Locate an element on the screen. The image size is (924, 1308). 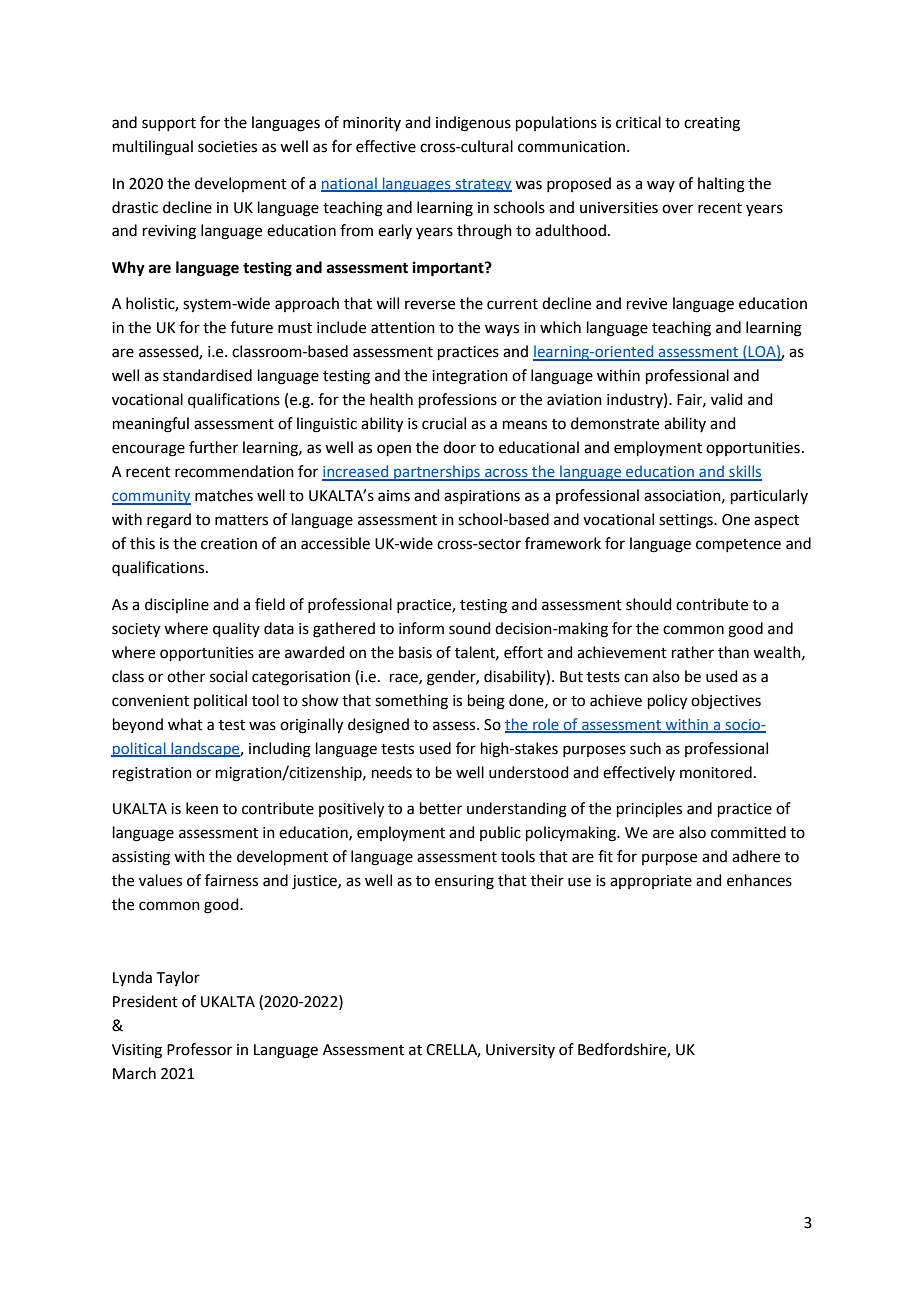
creating is located at coordinates (712, 124).
